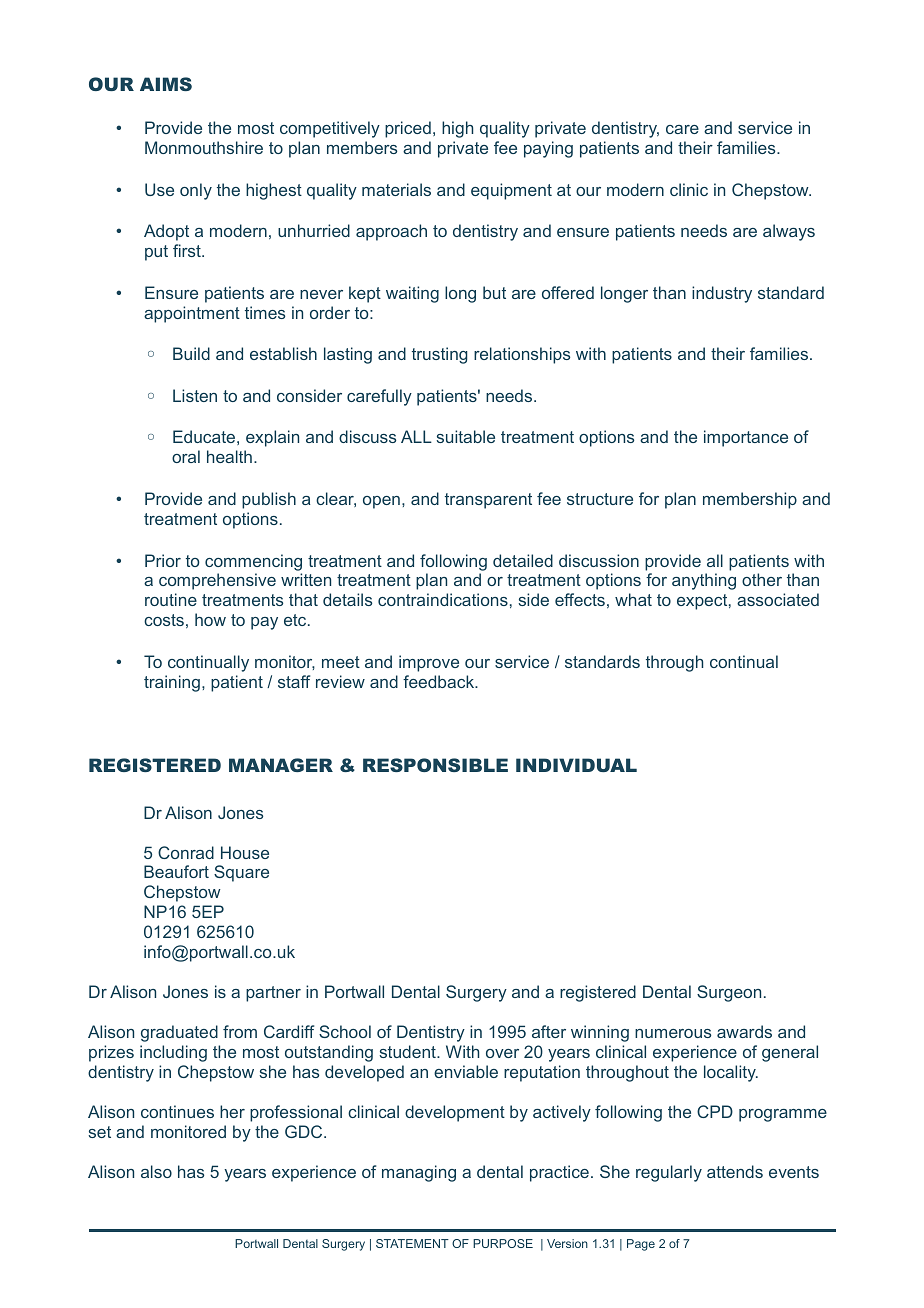  Describe the element at coordinates (488, 501) in the document. I see `transparent` at that location.
